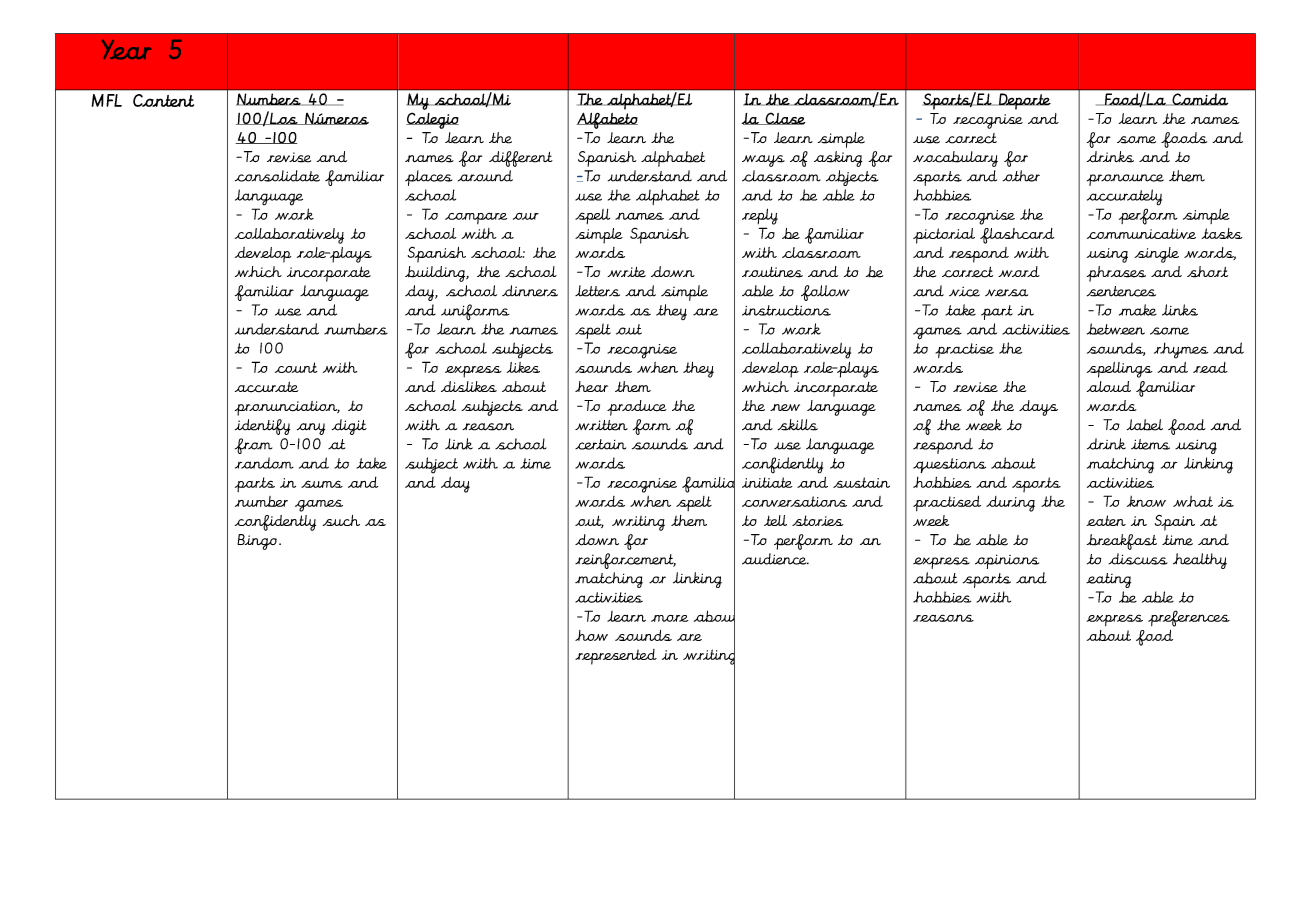 The image size is (1308, 924). I want to click on how, so click(591, 635).
